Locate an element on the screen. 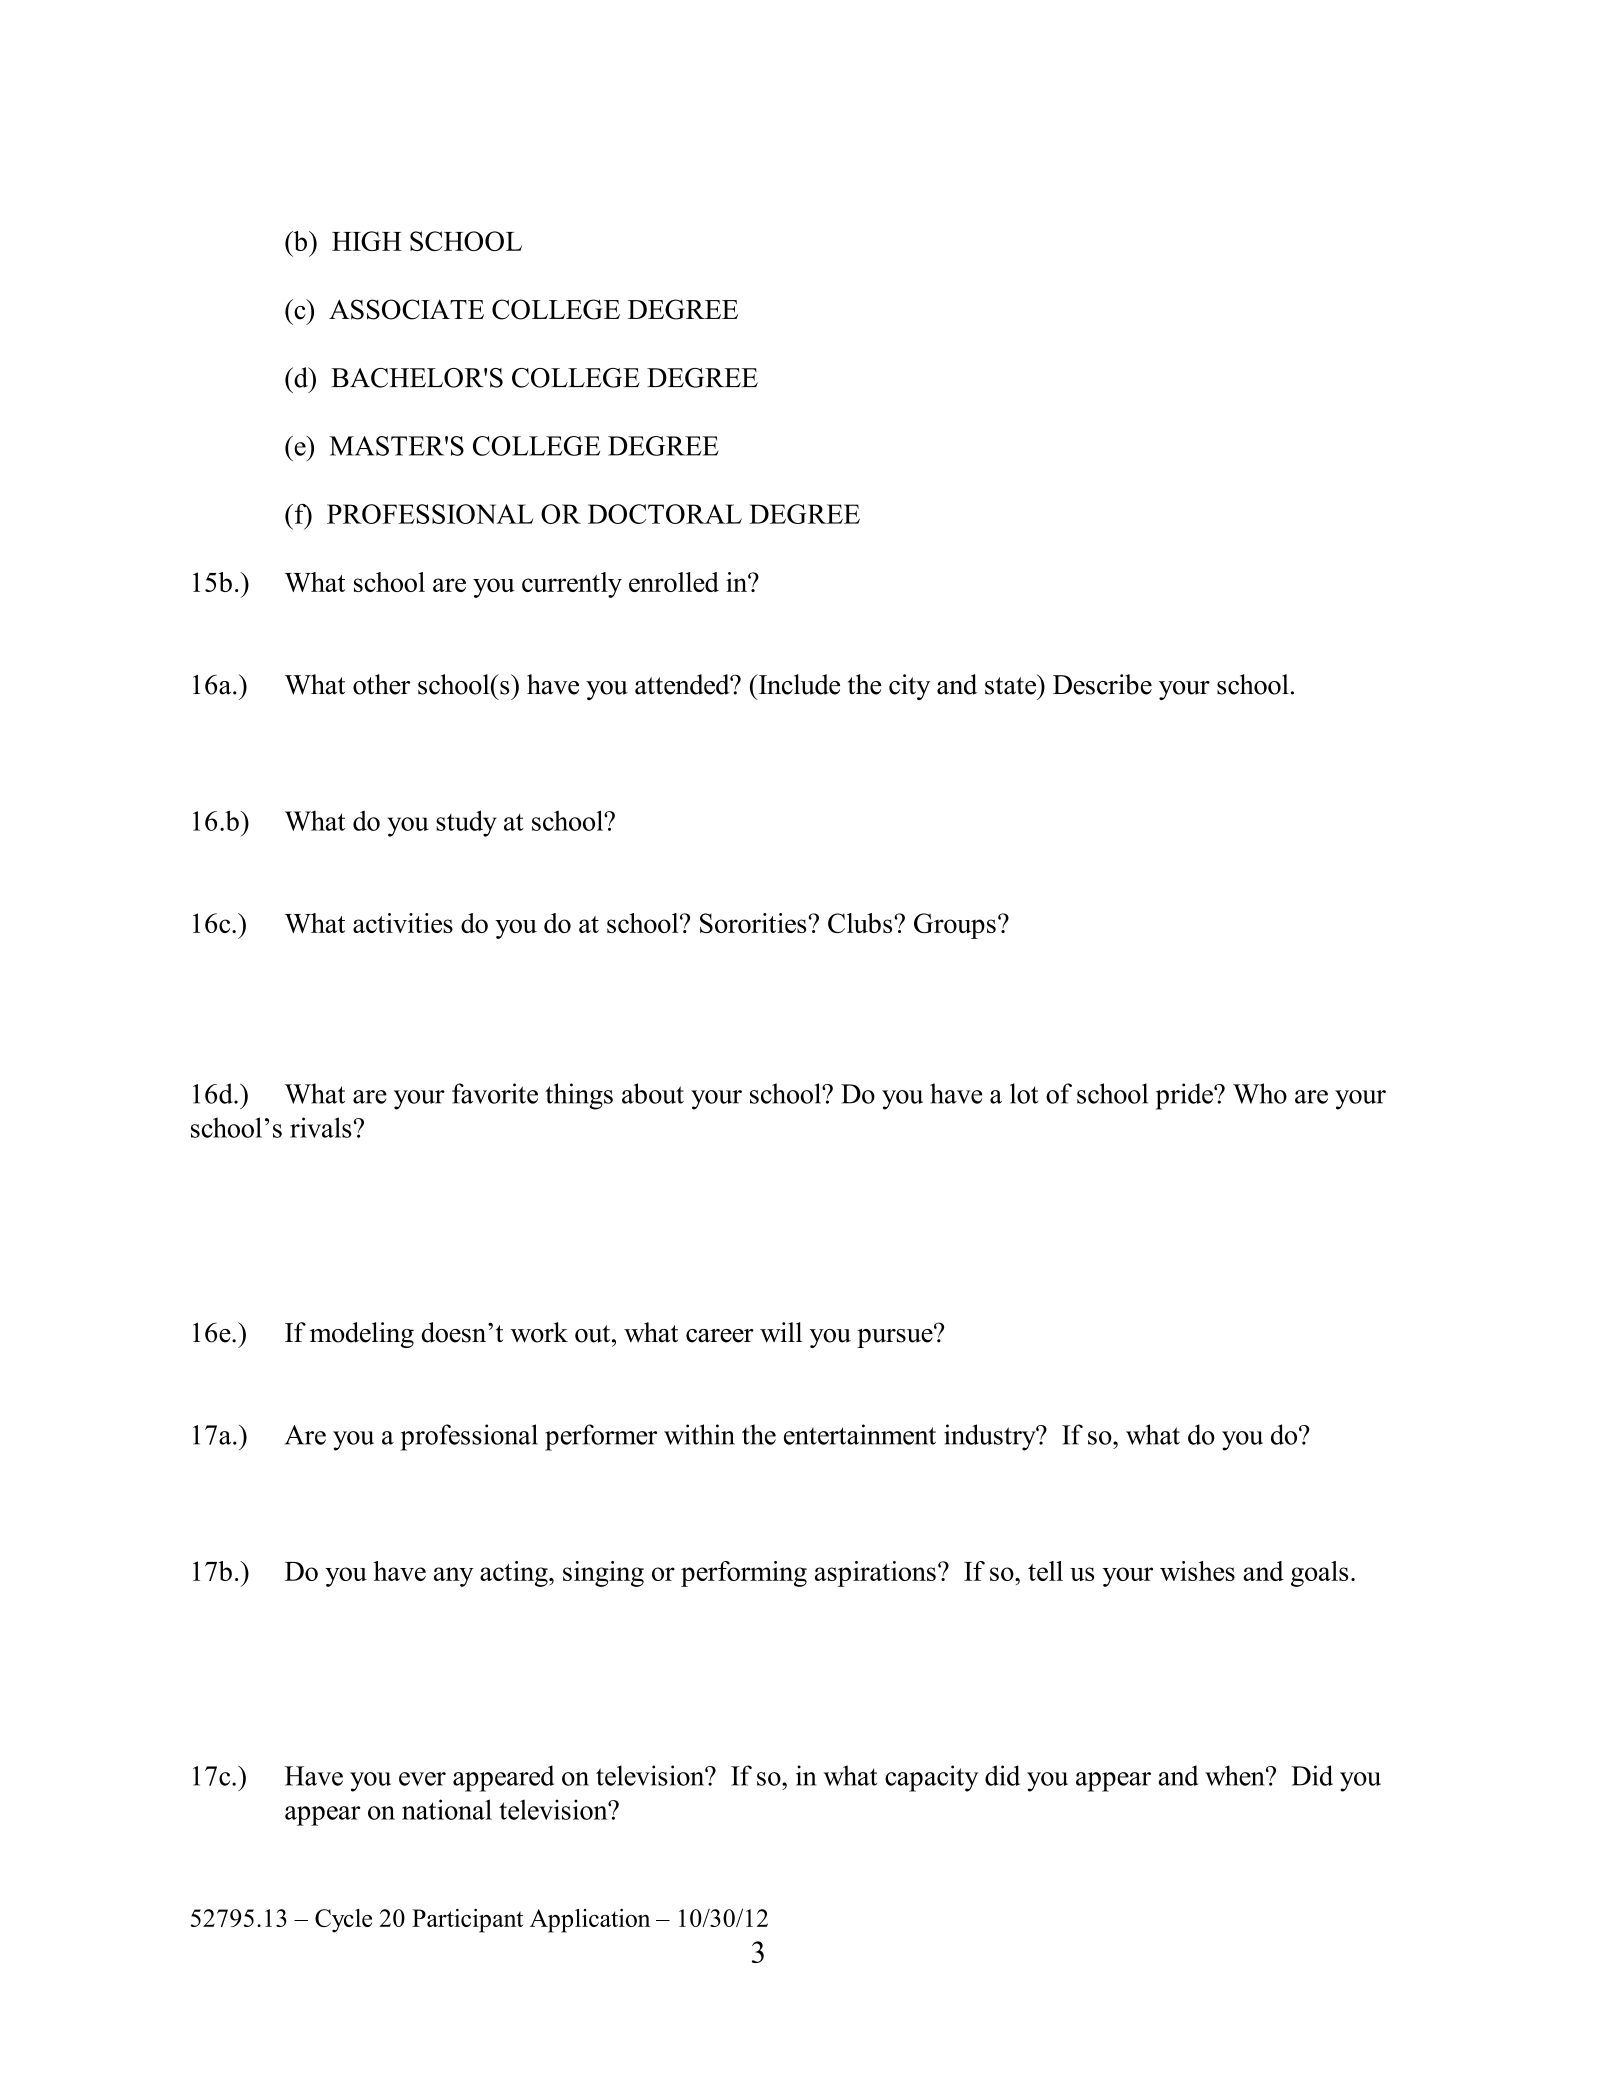 The image size is (1611, 2084). ASSOCIATE is located at coordinates (406, 309).
